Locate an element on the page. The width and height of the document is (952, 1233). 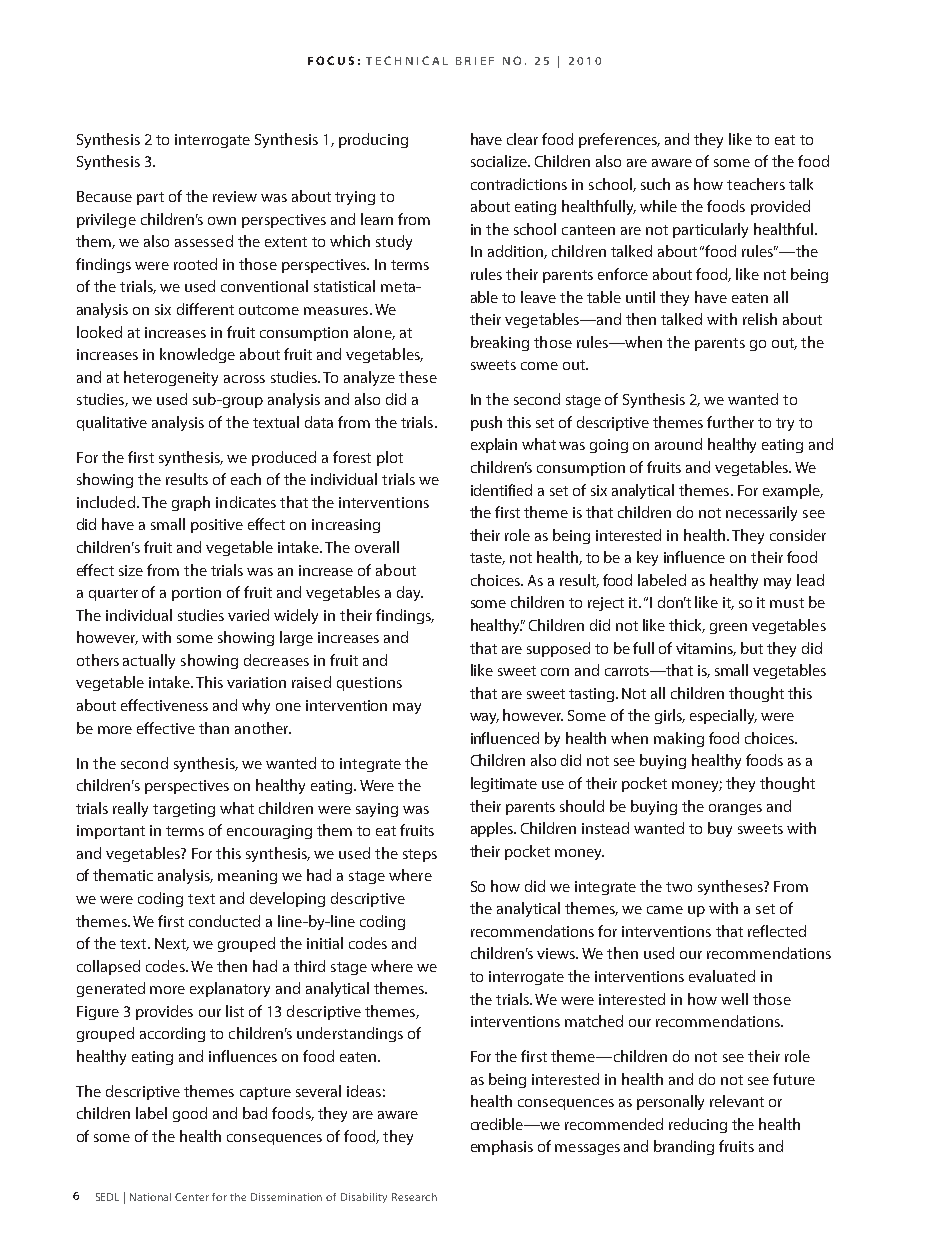
such is located at coordinates (655, 184).
